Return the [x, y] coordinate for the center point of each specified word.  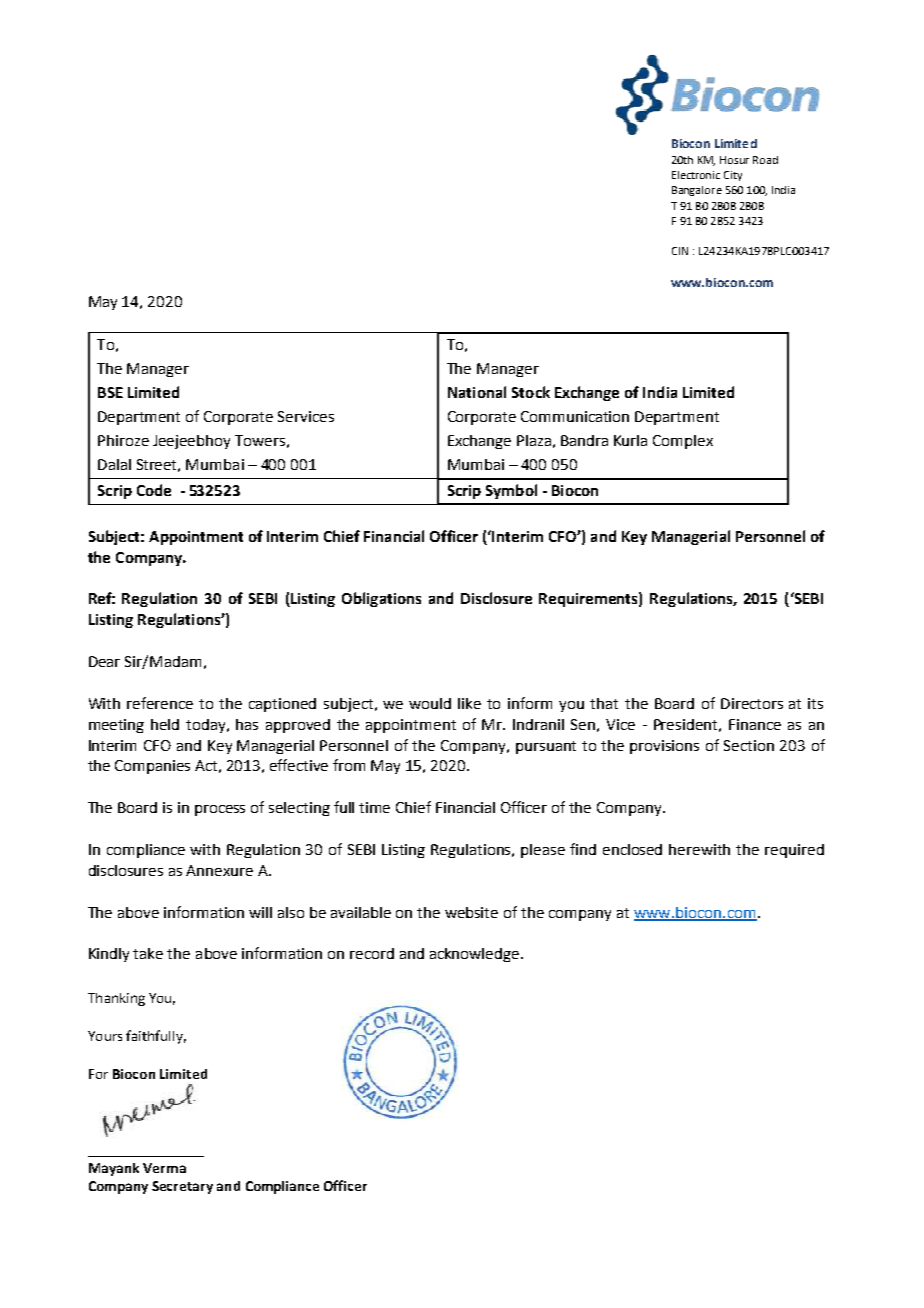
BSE [110, 392]
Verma [164, 1168]
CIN [680, 251]
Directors [752, 703]
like [469, 703]
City [733, 176]
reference [160, 703]
